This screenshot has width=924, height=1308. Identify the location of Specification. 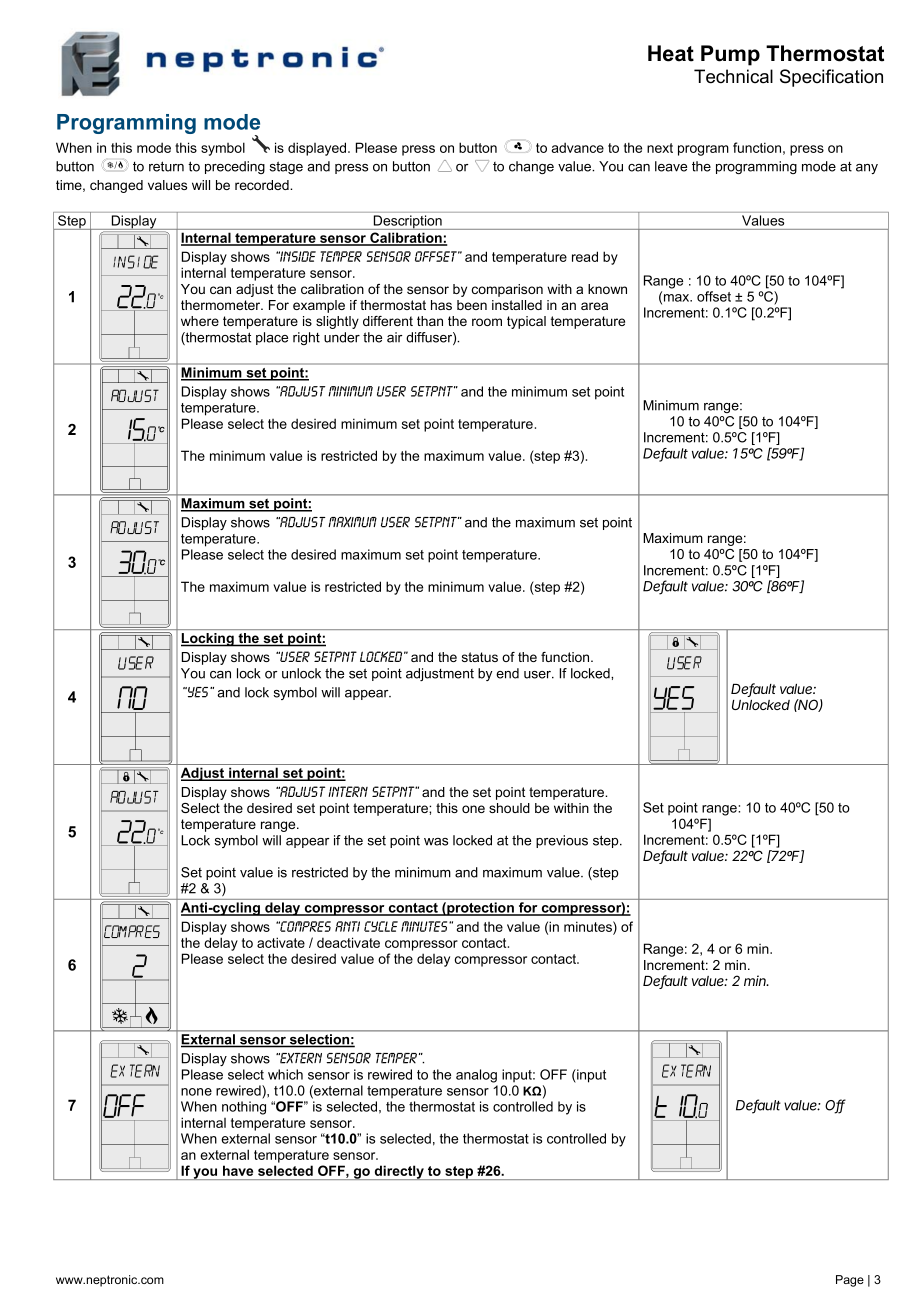
(831, 78).
